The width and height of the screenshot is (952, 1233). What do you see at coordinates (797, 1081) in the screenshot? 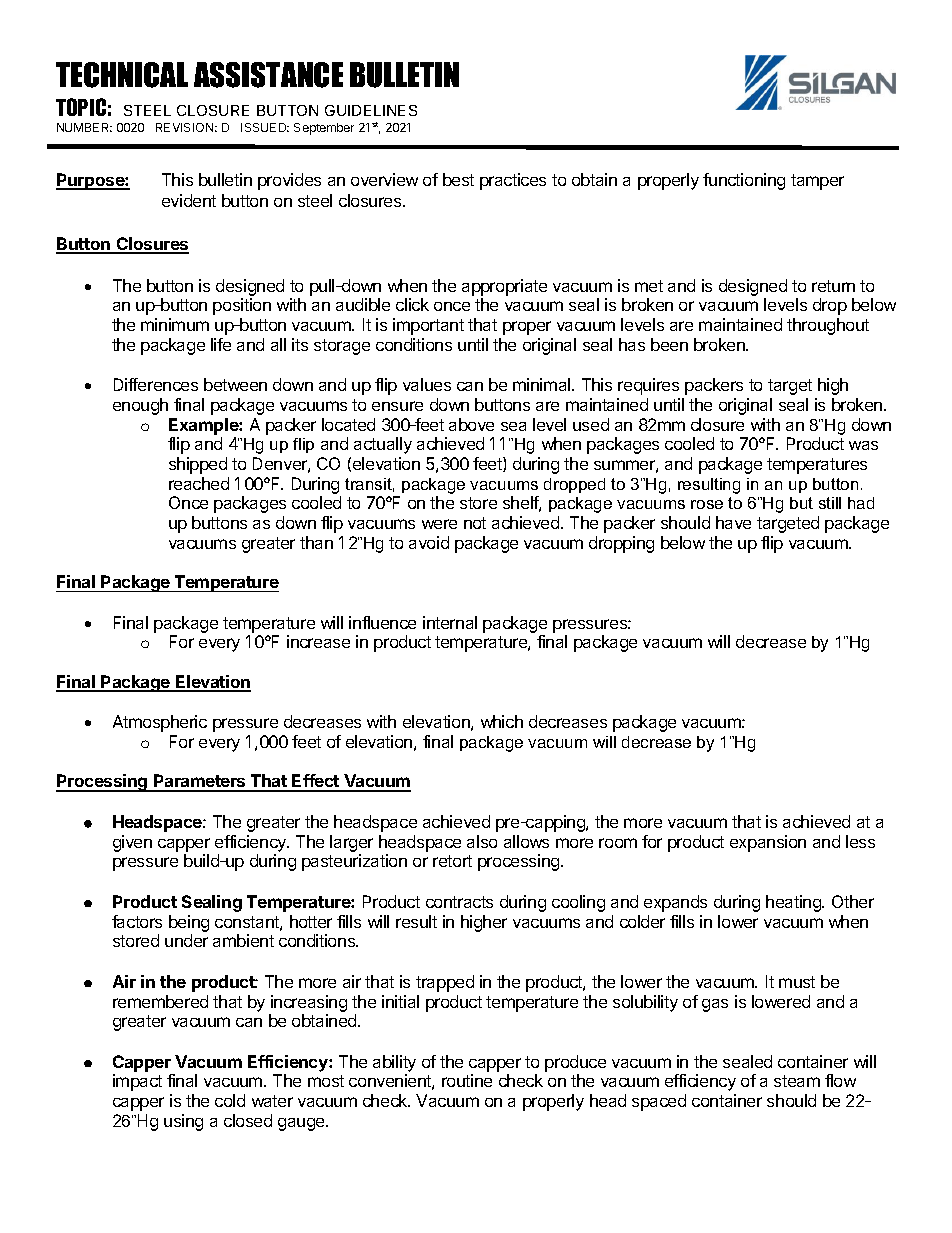
I see `steam` at bounding box center [797, 1081].
